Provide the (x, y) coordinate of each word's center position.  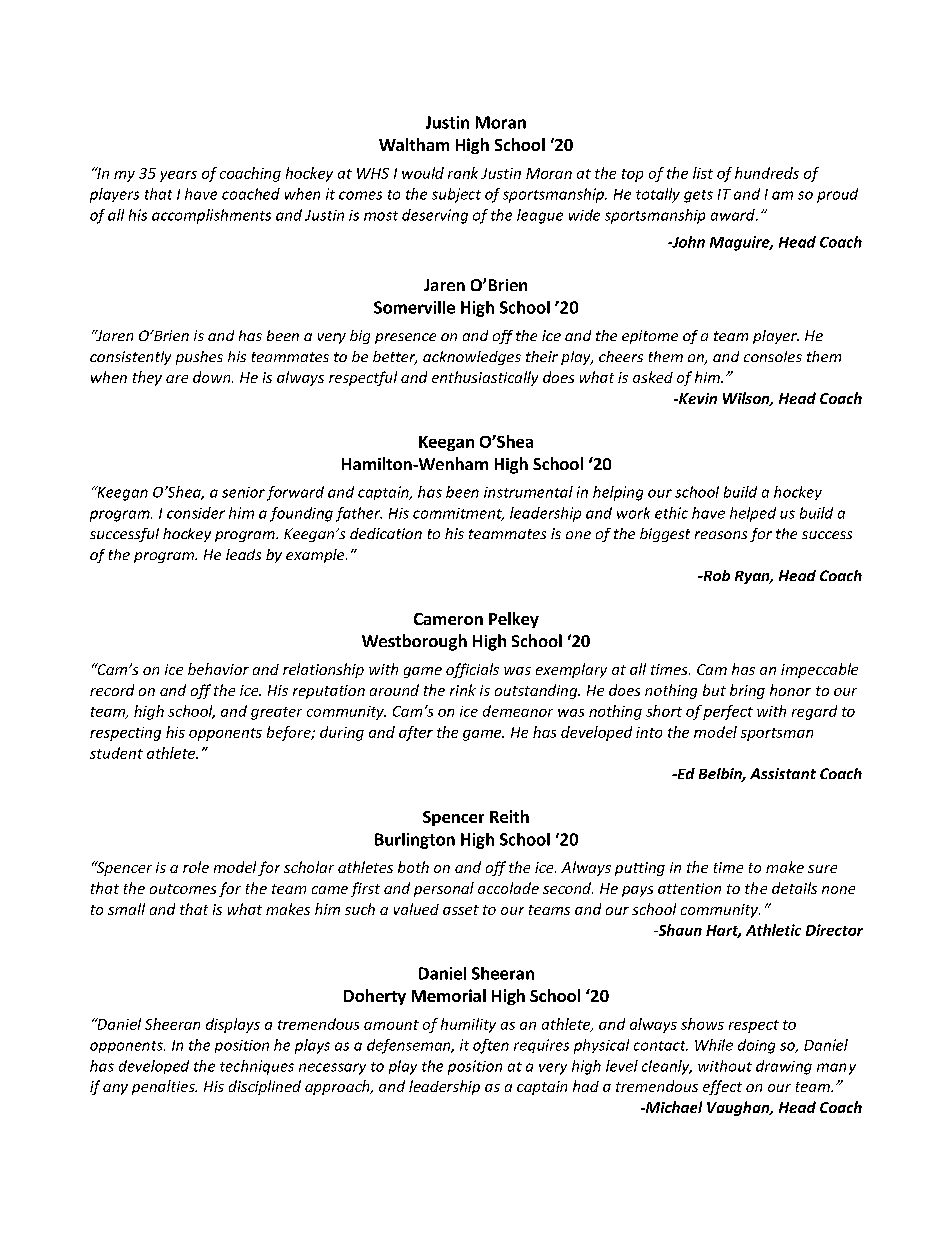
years (178, 176)
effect (722, 1087)
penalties (164, 1087)
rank (463, 173)
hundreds (767, 173)
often (491, 1046)
